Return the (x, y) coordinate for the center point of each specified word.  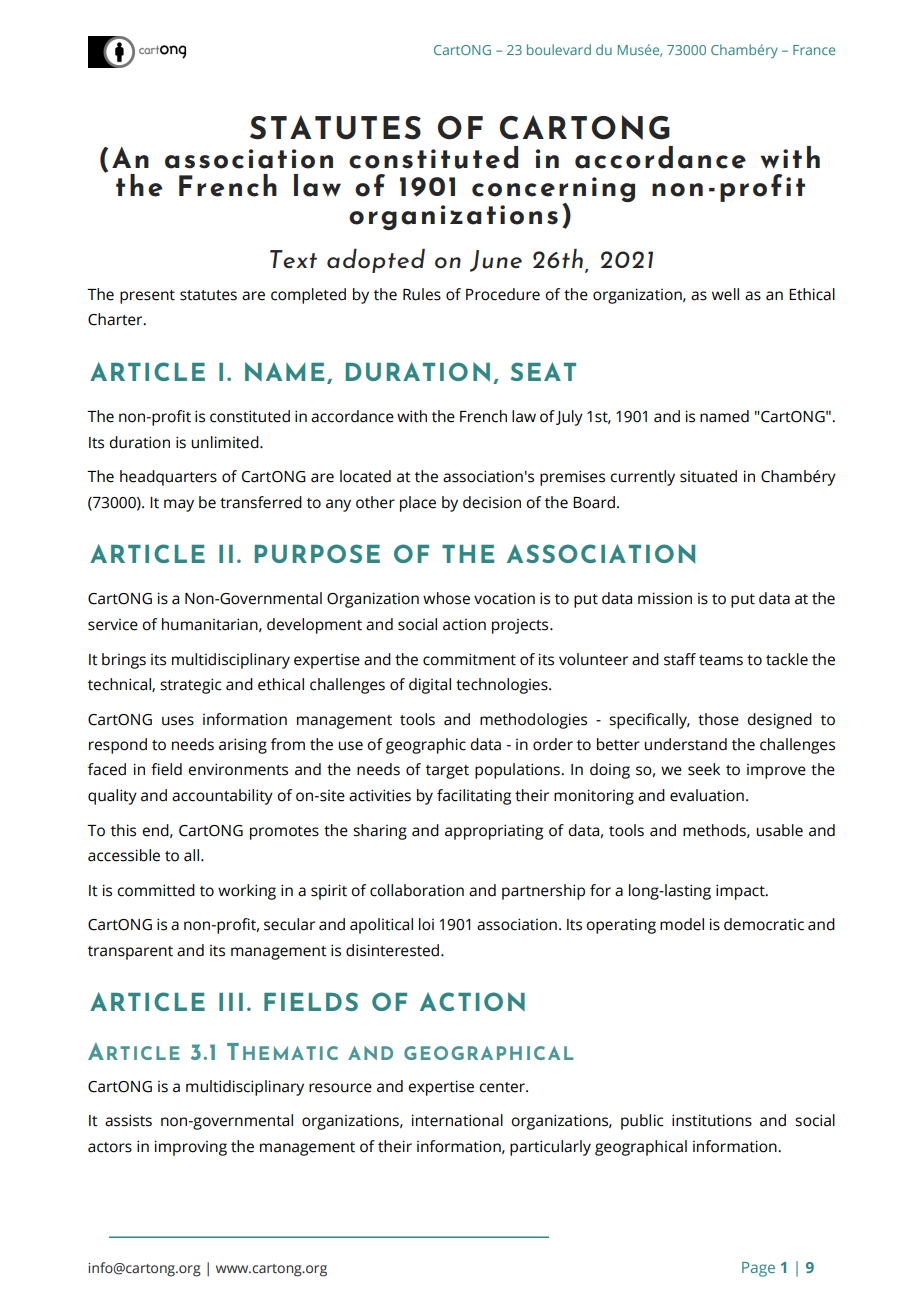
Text (293, 259)
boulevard (559, 49)
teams (721, 660)
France (814, 50)
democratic (764, 924)
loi (426, 924)
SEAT (543, 371)
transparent (130, 953)
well (725, 294)
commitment (469, 659)
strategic (190, 686)
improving (191, 1148)
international (457, 1120)
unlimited (226, 442)
